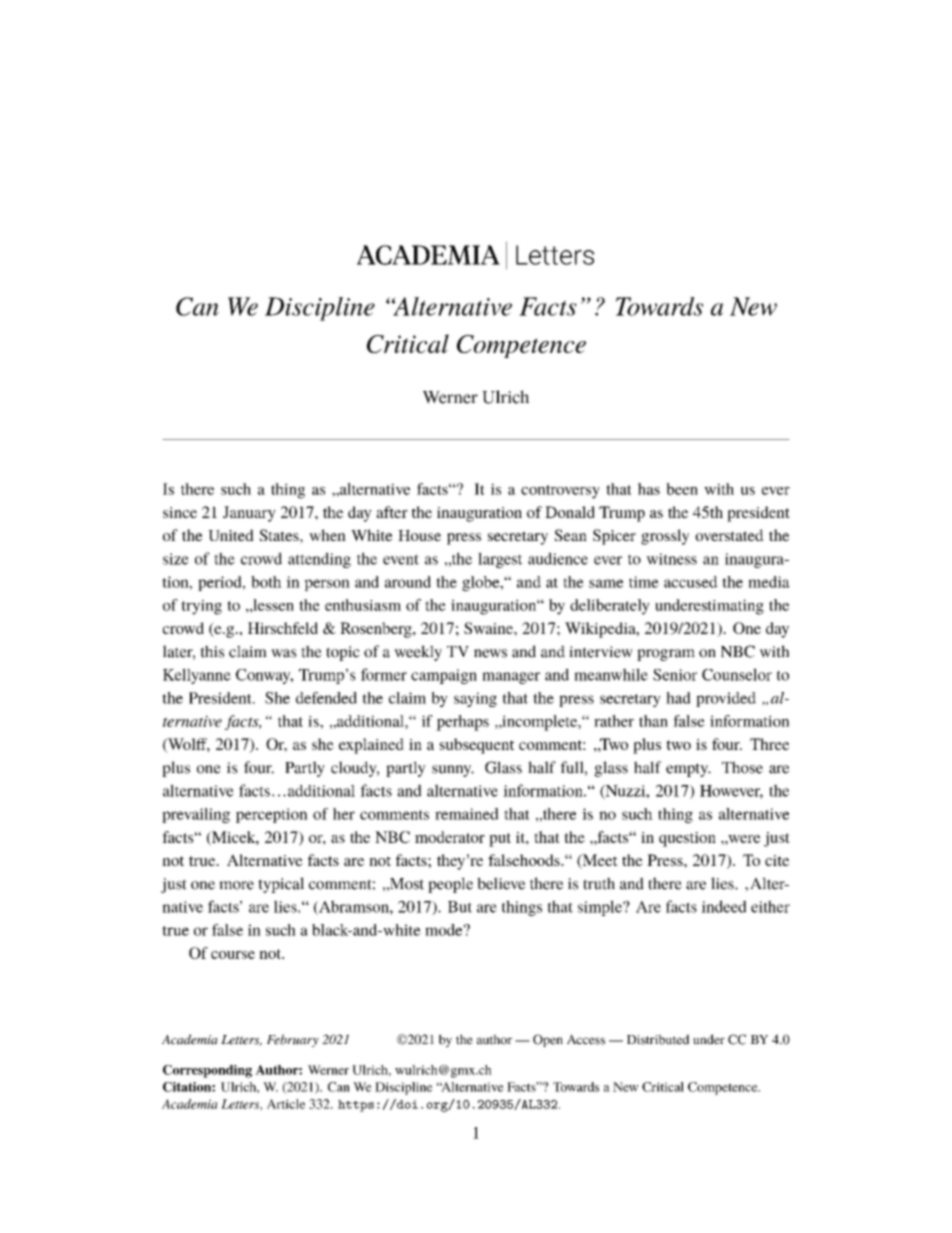 Image resolution: width=952 pixels, height=1233 pixels. What do you see at coordinates (419, 535) in the page?
I see `House` at bounding box center [419, 535].
